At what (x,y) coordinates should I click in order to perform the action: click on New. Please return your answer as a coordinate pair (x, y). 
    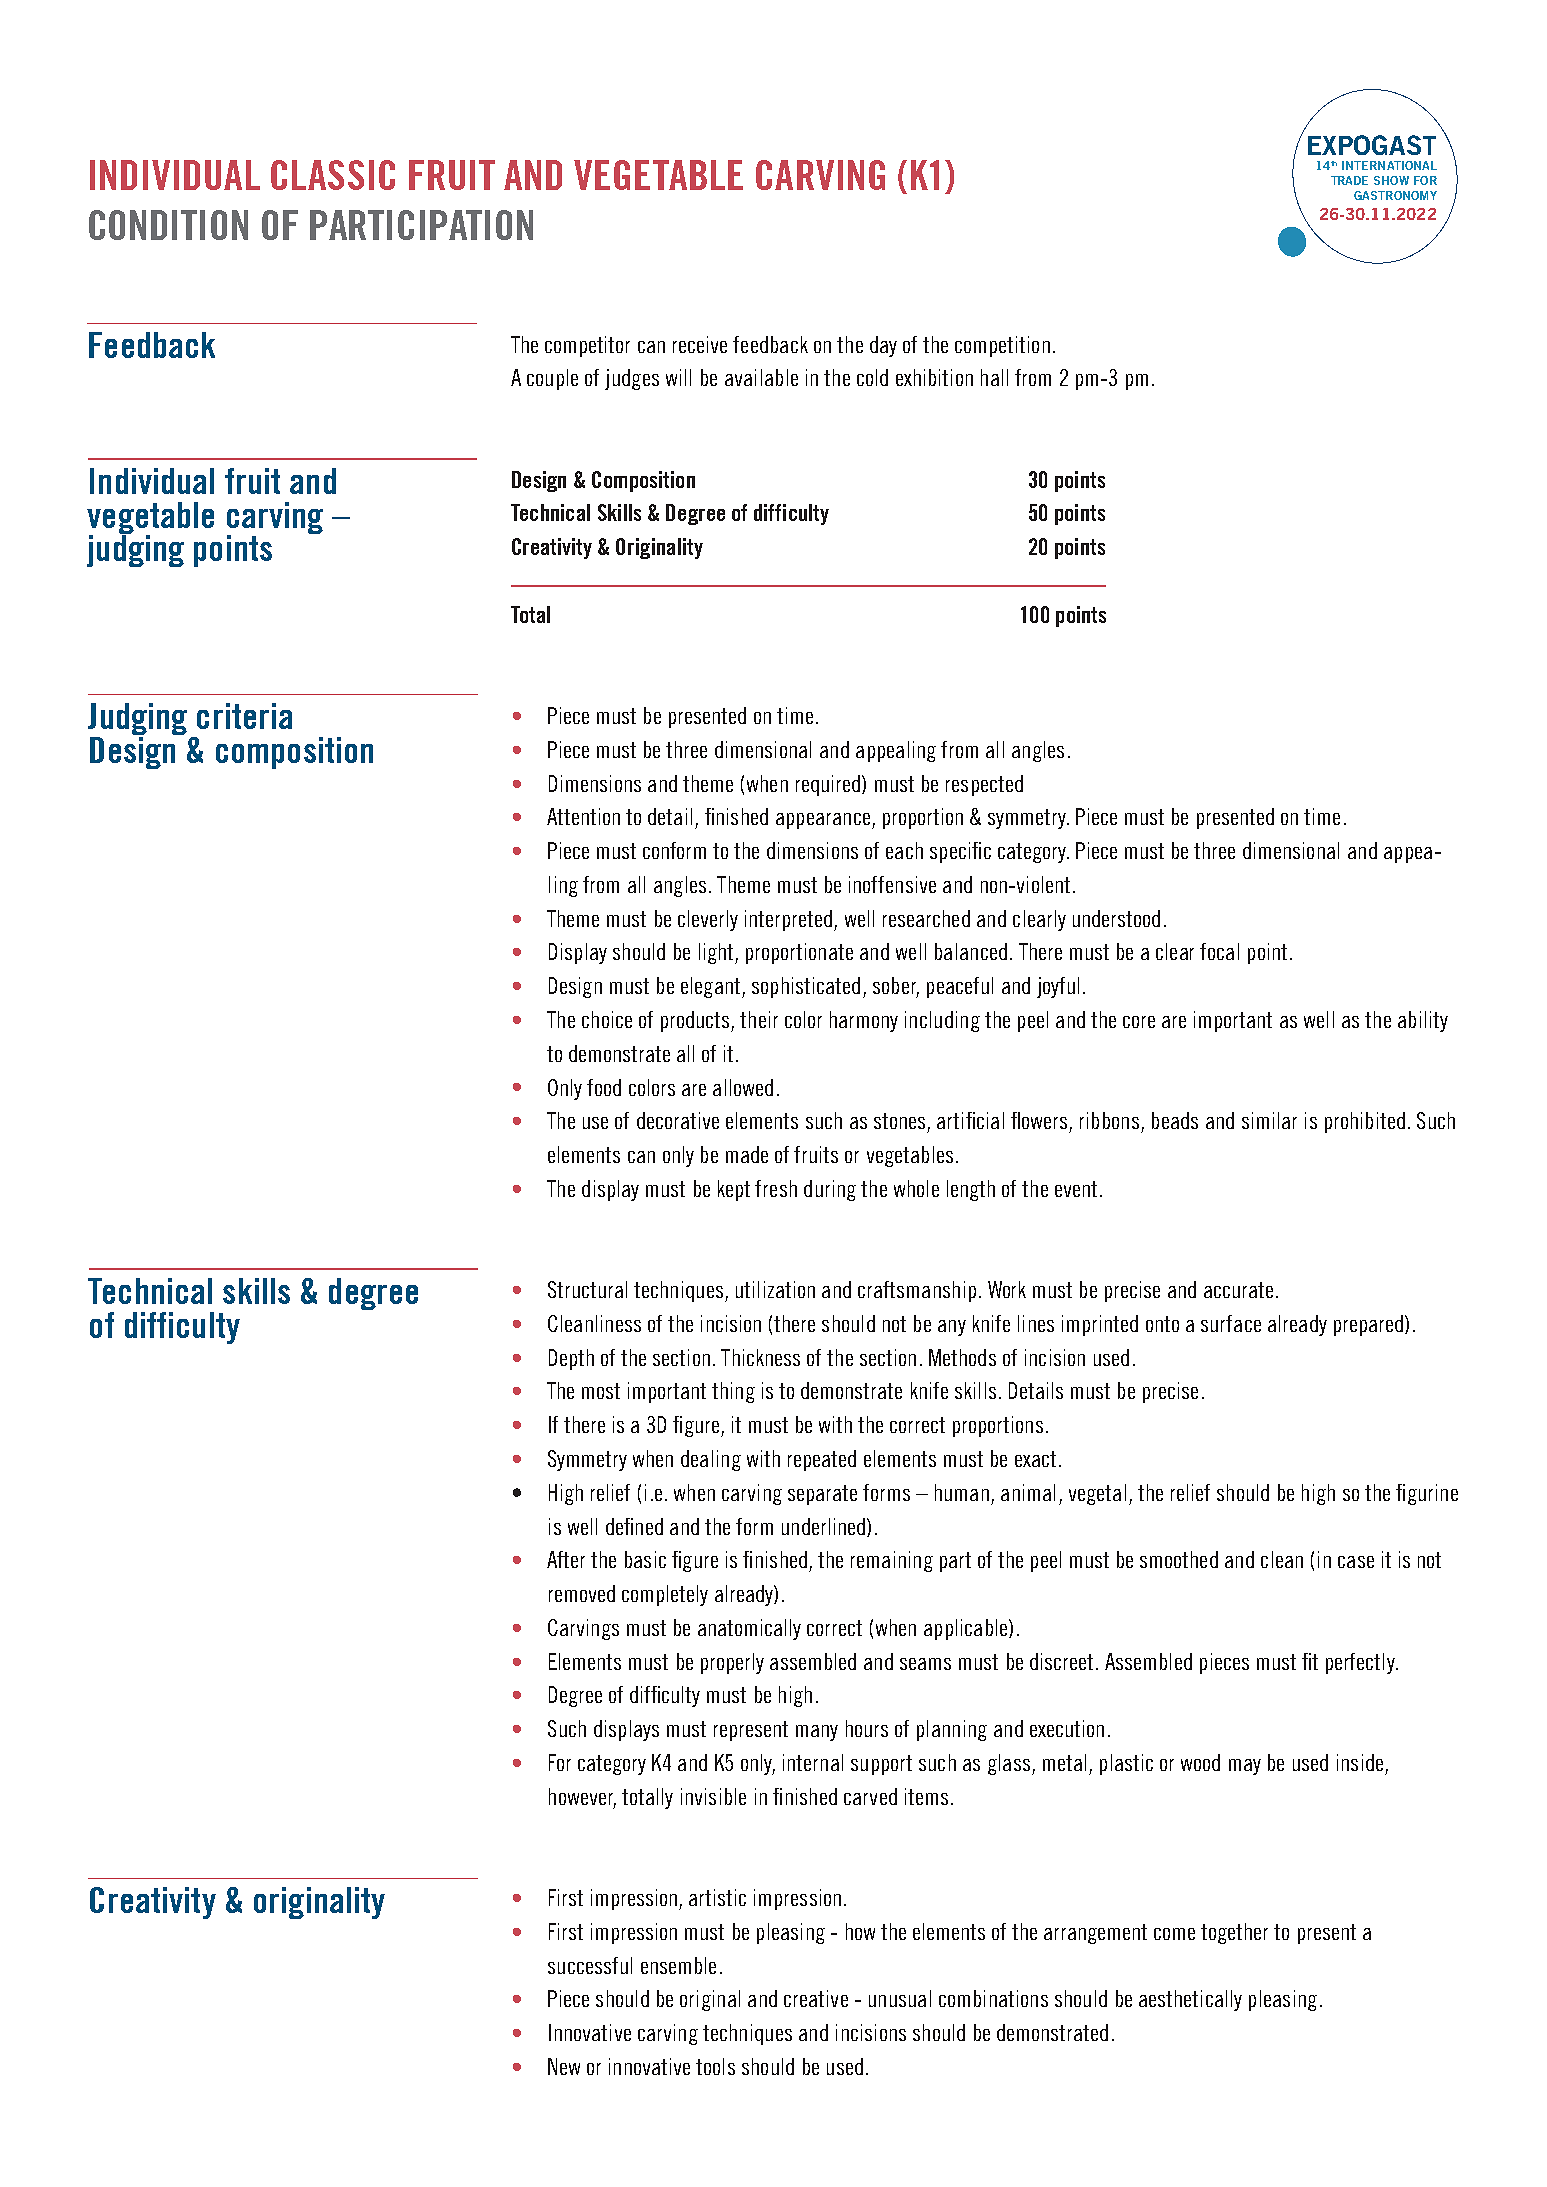
    Looking at the image, I should click on (564, 2066).
